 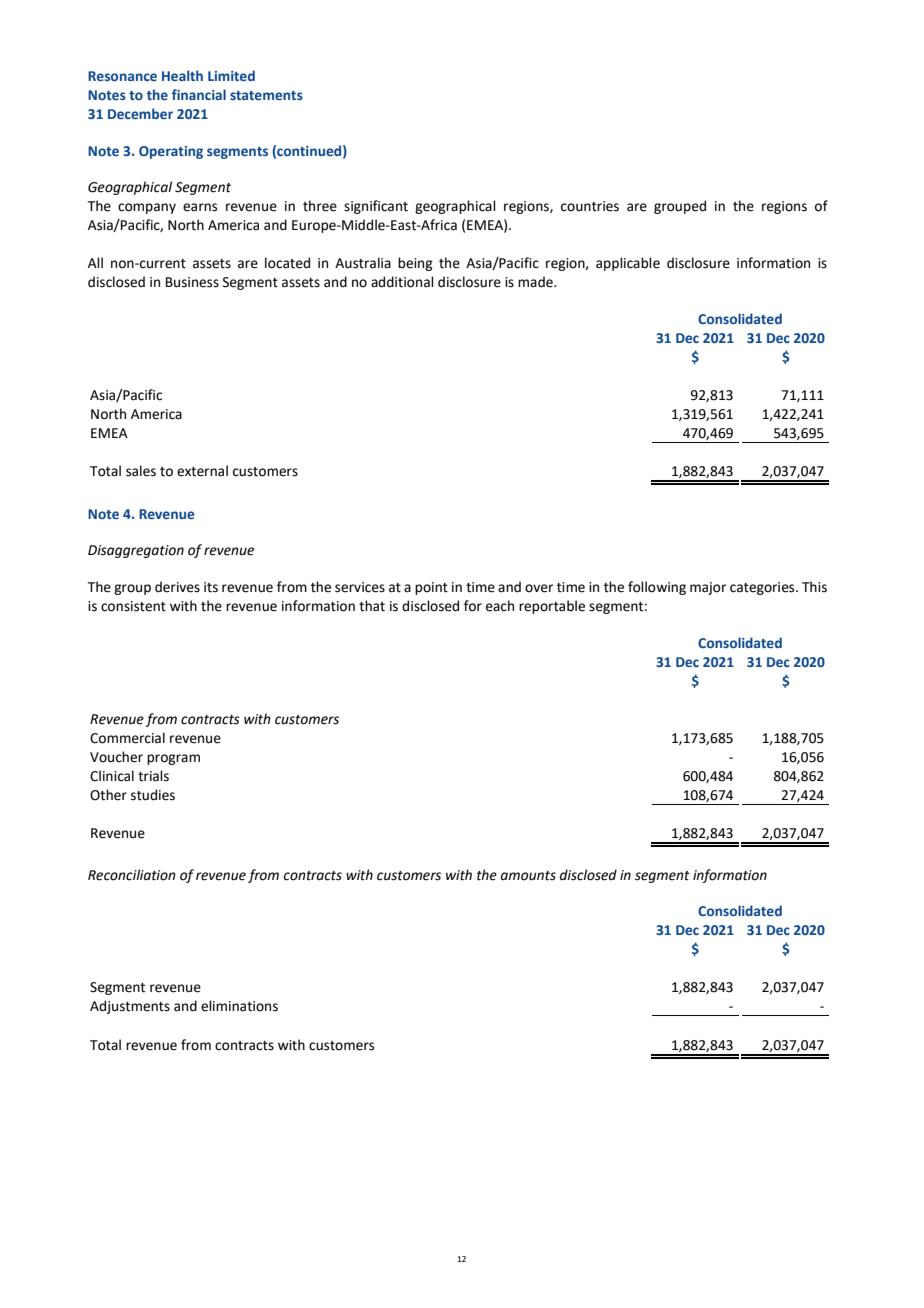 I want to click on eliminations, so click(x=239, y=1006).
